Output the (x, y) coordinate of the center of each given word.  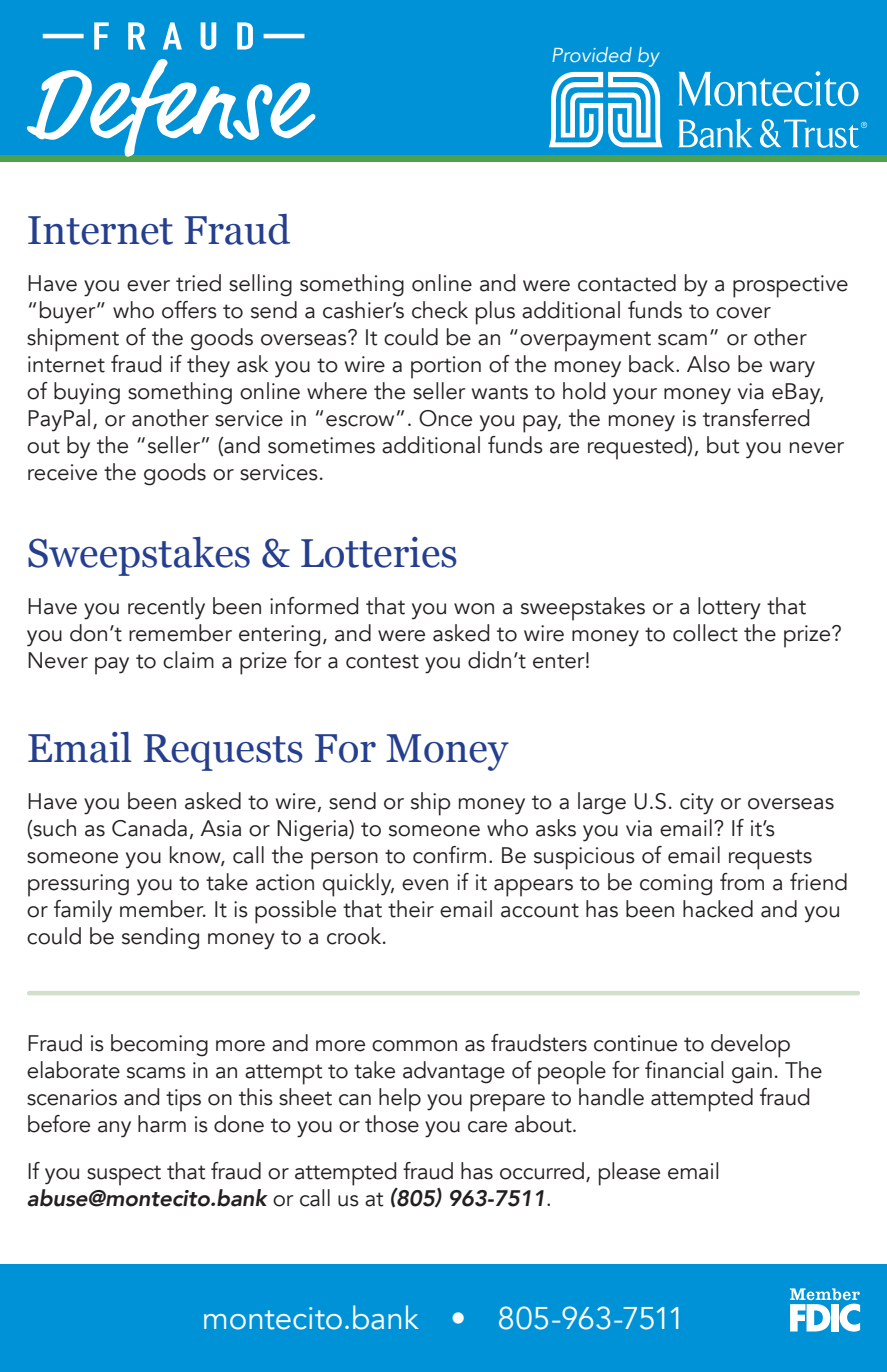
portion (446, 367)
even (425, 885)
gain (752, 1073)
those (392, 1124)
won (474, 609)
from (742, 882)
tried (198, 283)
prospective (790, 286)
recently (166, 608)
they (208, 366)
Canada (149, 828)
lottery (729, 608)
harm (162, 1124)
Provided (592, 54)
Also (708, 364)
